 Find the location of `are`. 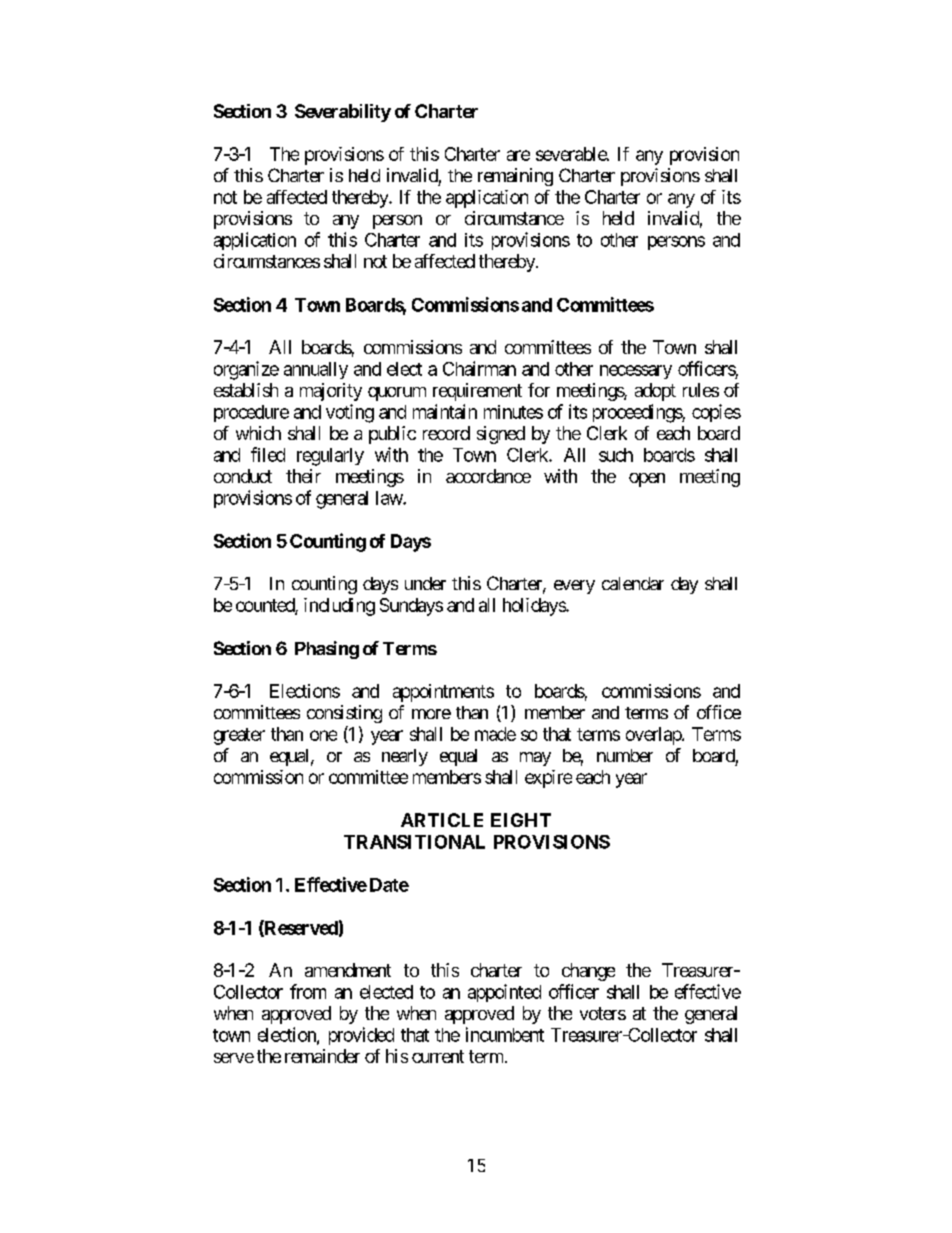

are is located at coordinates (518, 155).
